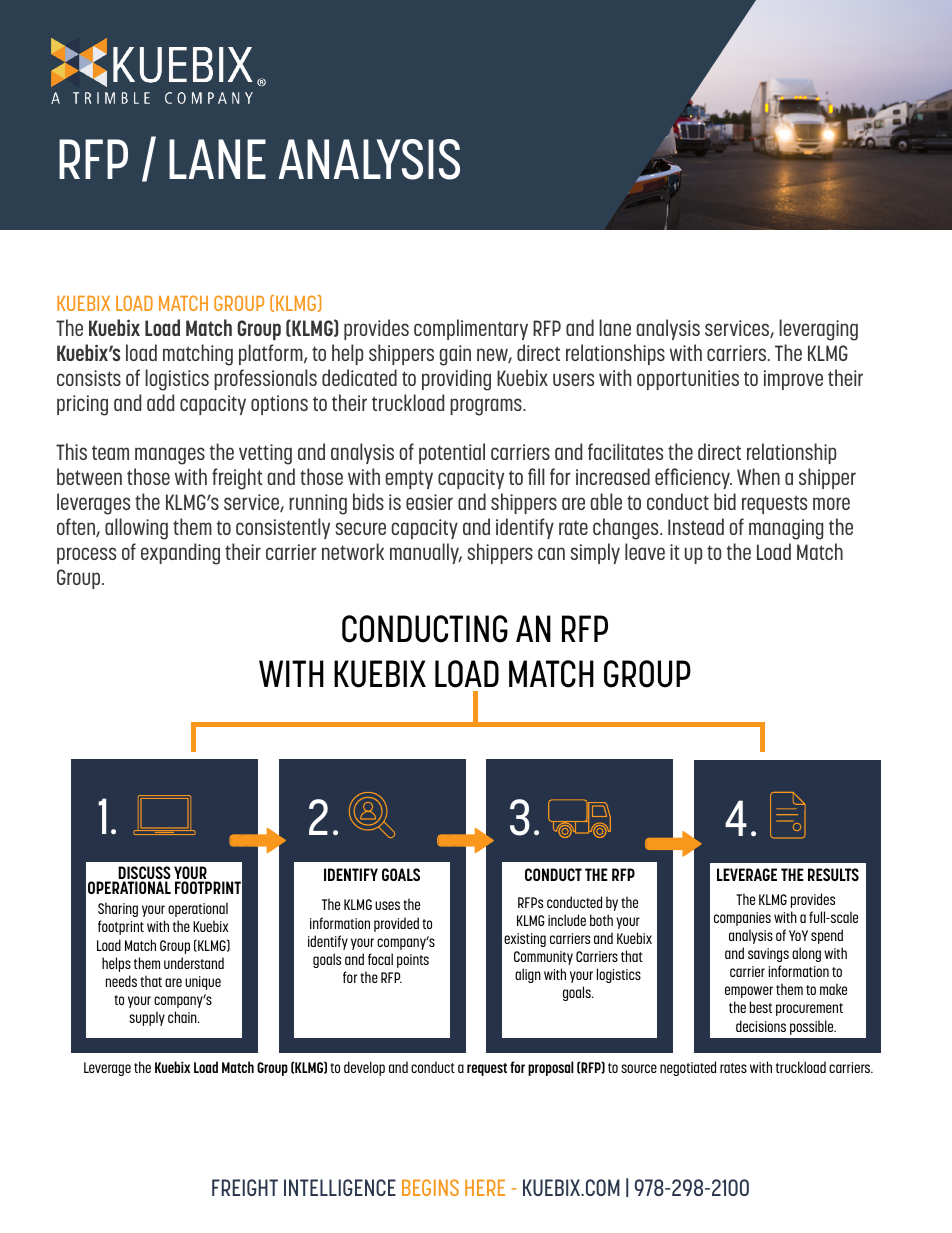 Image resolution: width=952 pixels, height=1233 pixels. Describe the element at coordinates (340, 1187) in the image. I see `INTELLIGENCE` at that location.
